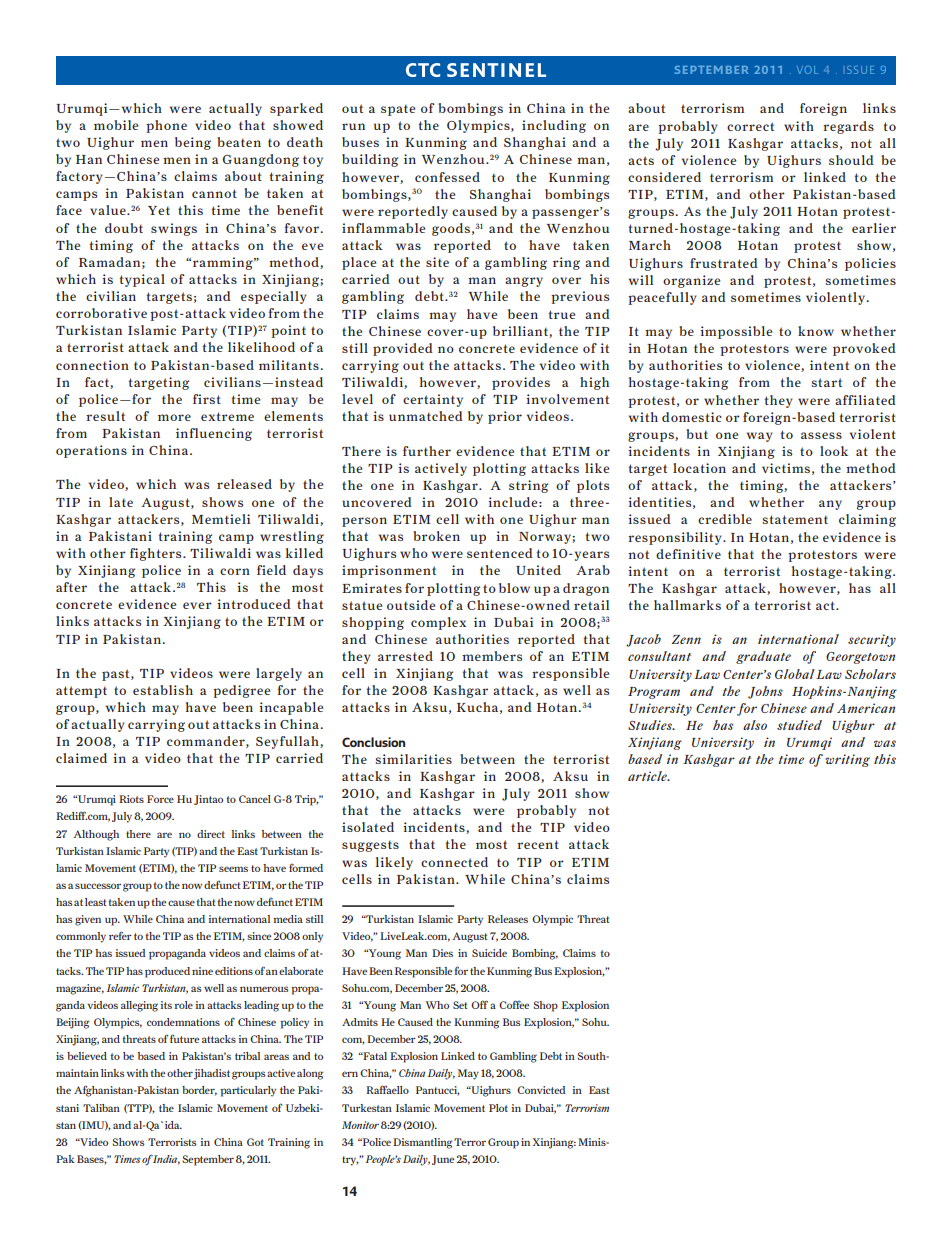  Describe the element at coordinates (166, 126) in the screenshot. I see `phone` at that location.
